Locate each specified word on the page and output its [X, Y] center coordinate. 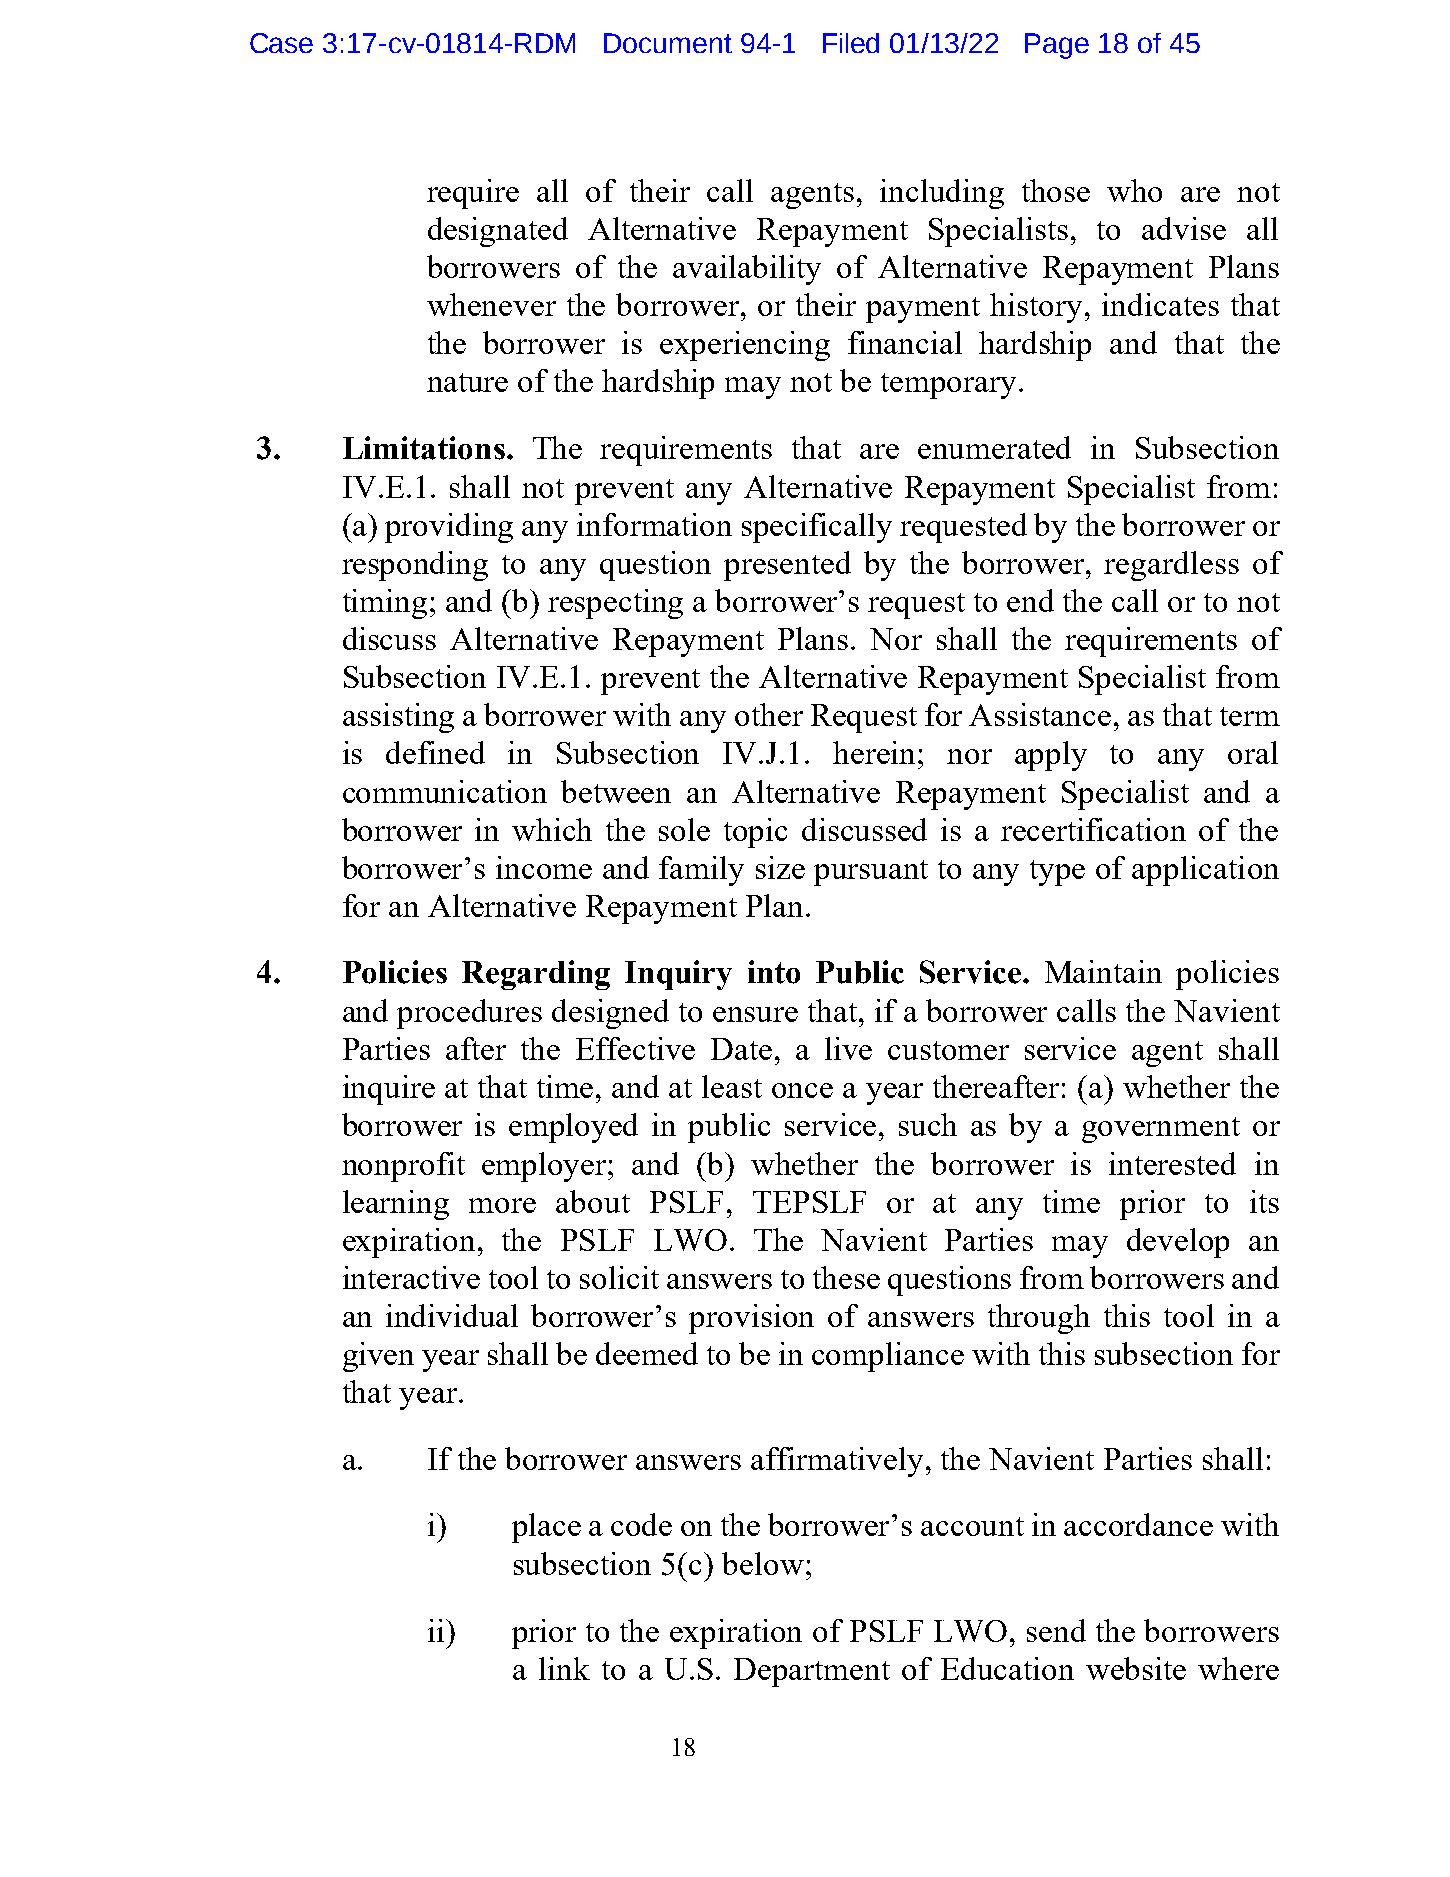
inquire [389, 1090]
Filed [851, 43]
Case [281, 43]
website [1136, 1668]
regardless [1171, 566]
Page [1057, 46]
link [564, 1668]
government [1161, 1130]
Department [812, 1672]
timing [385, 604]
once [802, 1090]
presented [787, 566]
